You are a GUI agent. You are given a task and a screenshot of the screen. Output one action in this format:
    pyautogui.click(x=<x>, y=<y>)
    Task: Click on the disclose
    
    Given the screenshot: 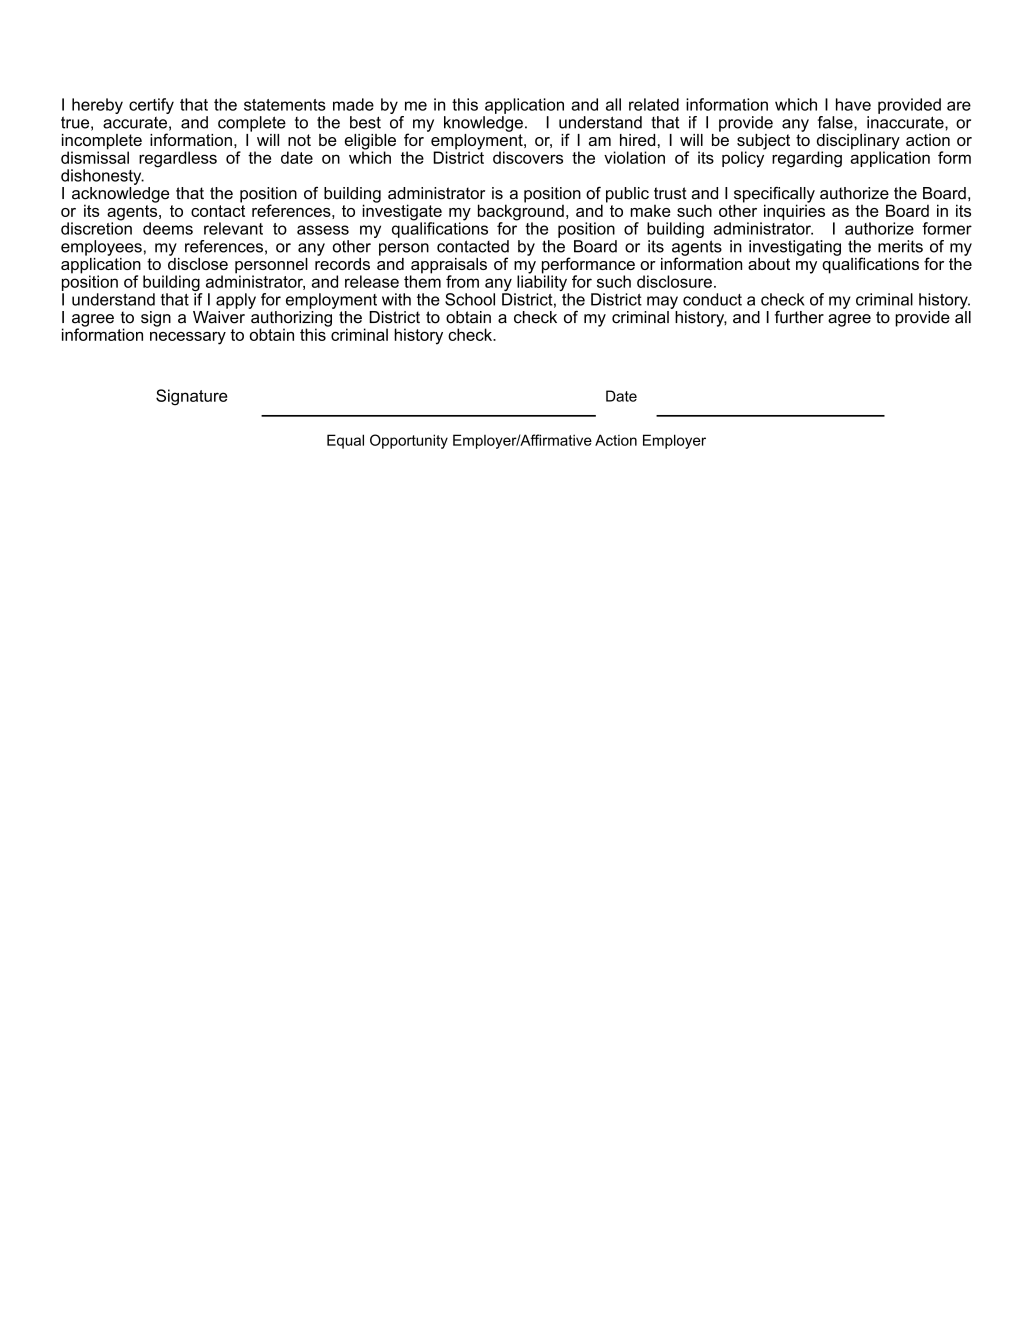 What is the action you would take?
    pyautogui.click(x=198, y=262)
